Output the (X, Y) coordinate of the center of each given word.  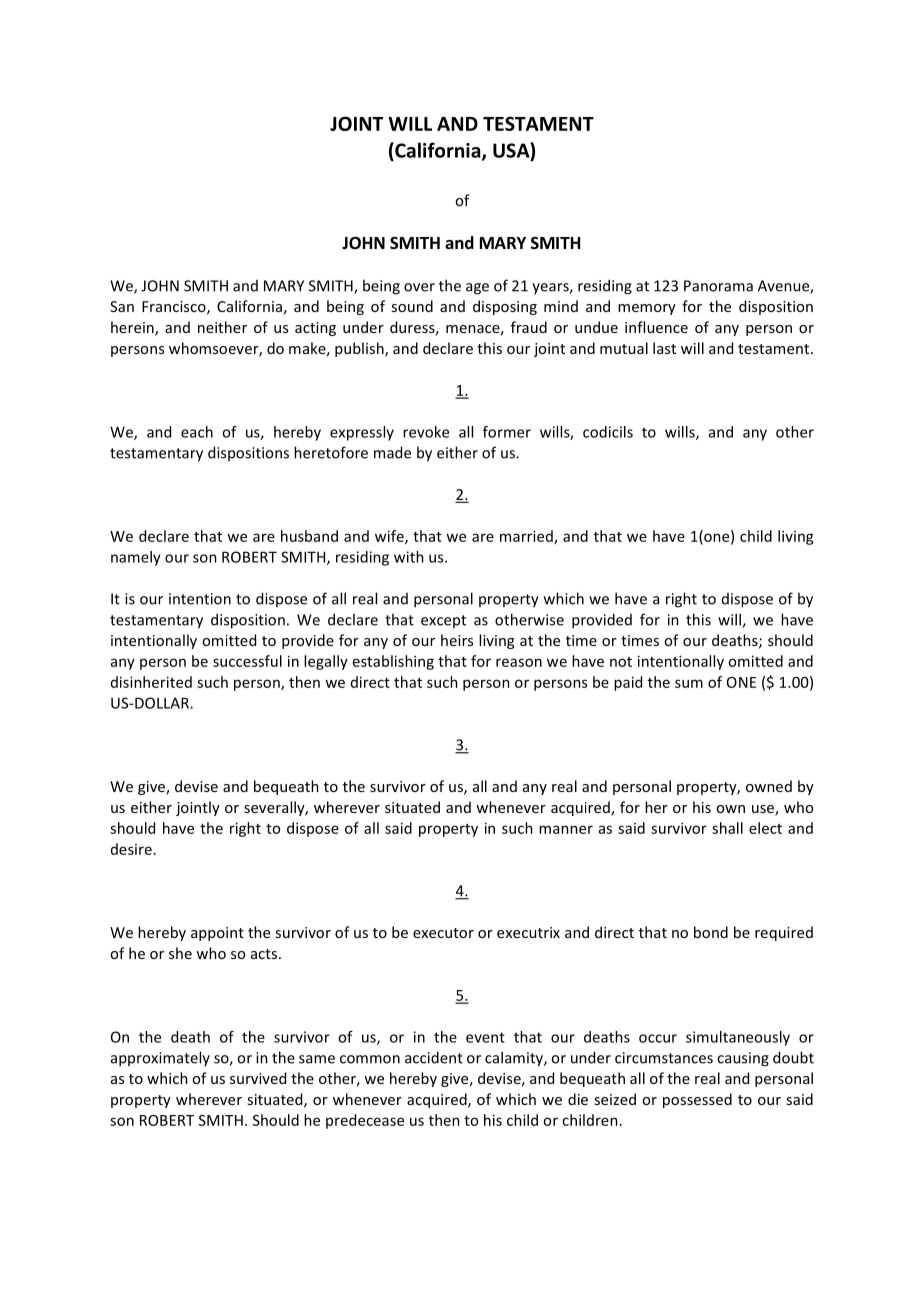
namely (136, 558)
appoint (217, 934)
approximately (160, 1059)
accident (434, 1057)
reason (519, 662)
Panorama (718, 286)
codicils (608, 432)
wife (390, 537)
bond (711, 932)
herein (133, 328)
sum (689, 683)
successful (247, 661)
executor (443, 933)
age (477, 289)
